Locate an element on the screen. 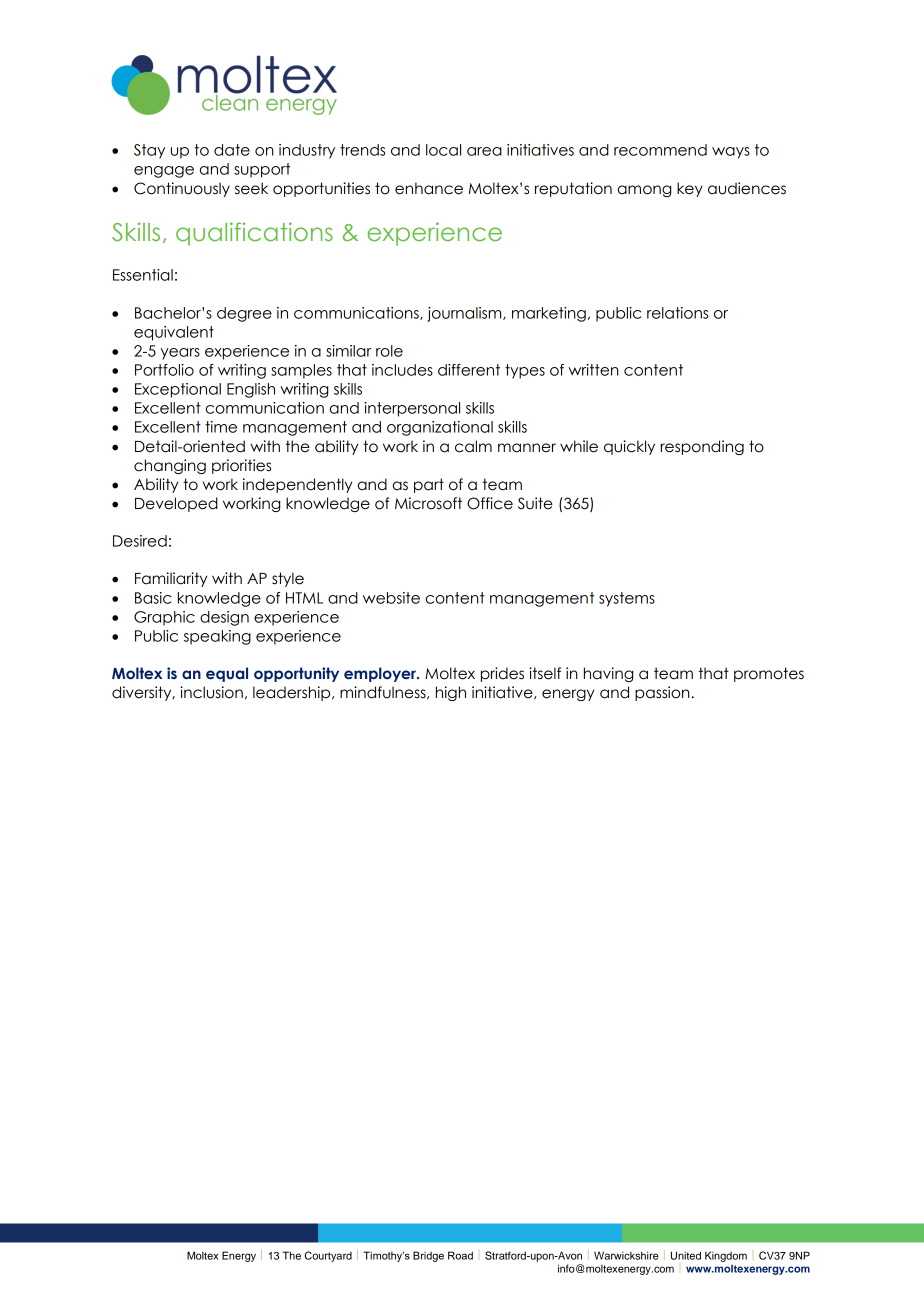 The width and height of the screenshot is (924, 1308). Courtyard is located at coordinates (328, 1256).
